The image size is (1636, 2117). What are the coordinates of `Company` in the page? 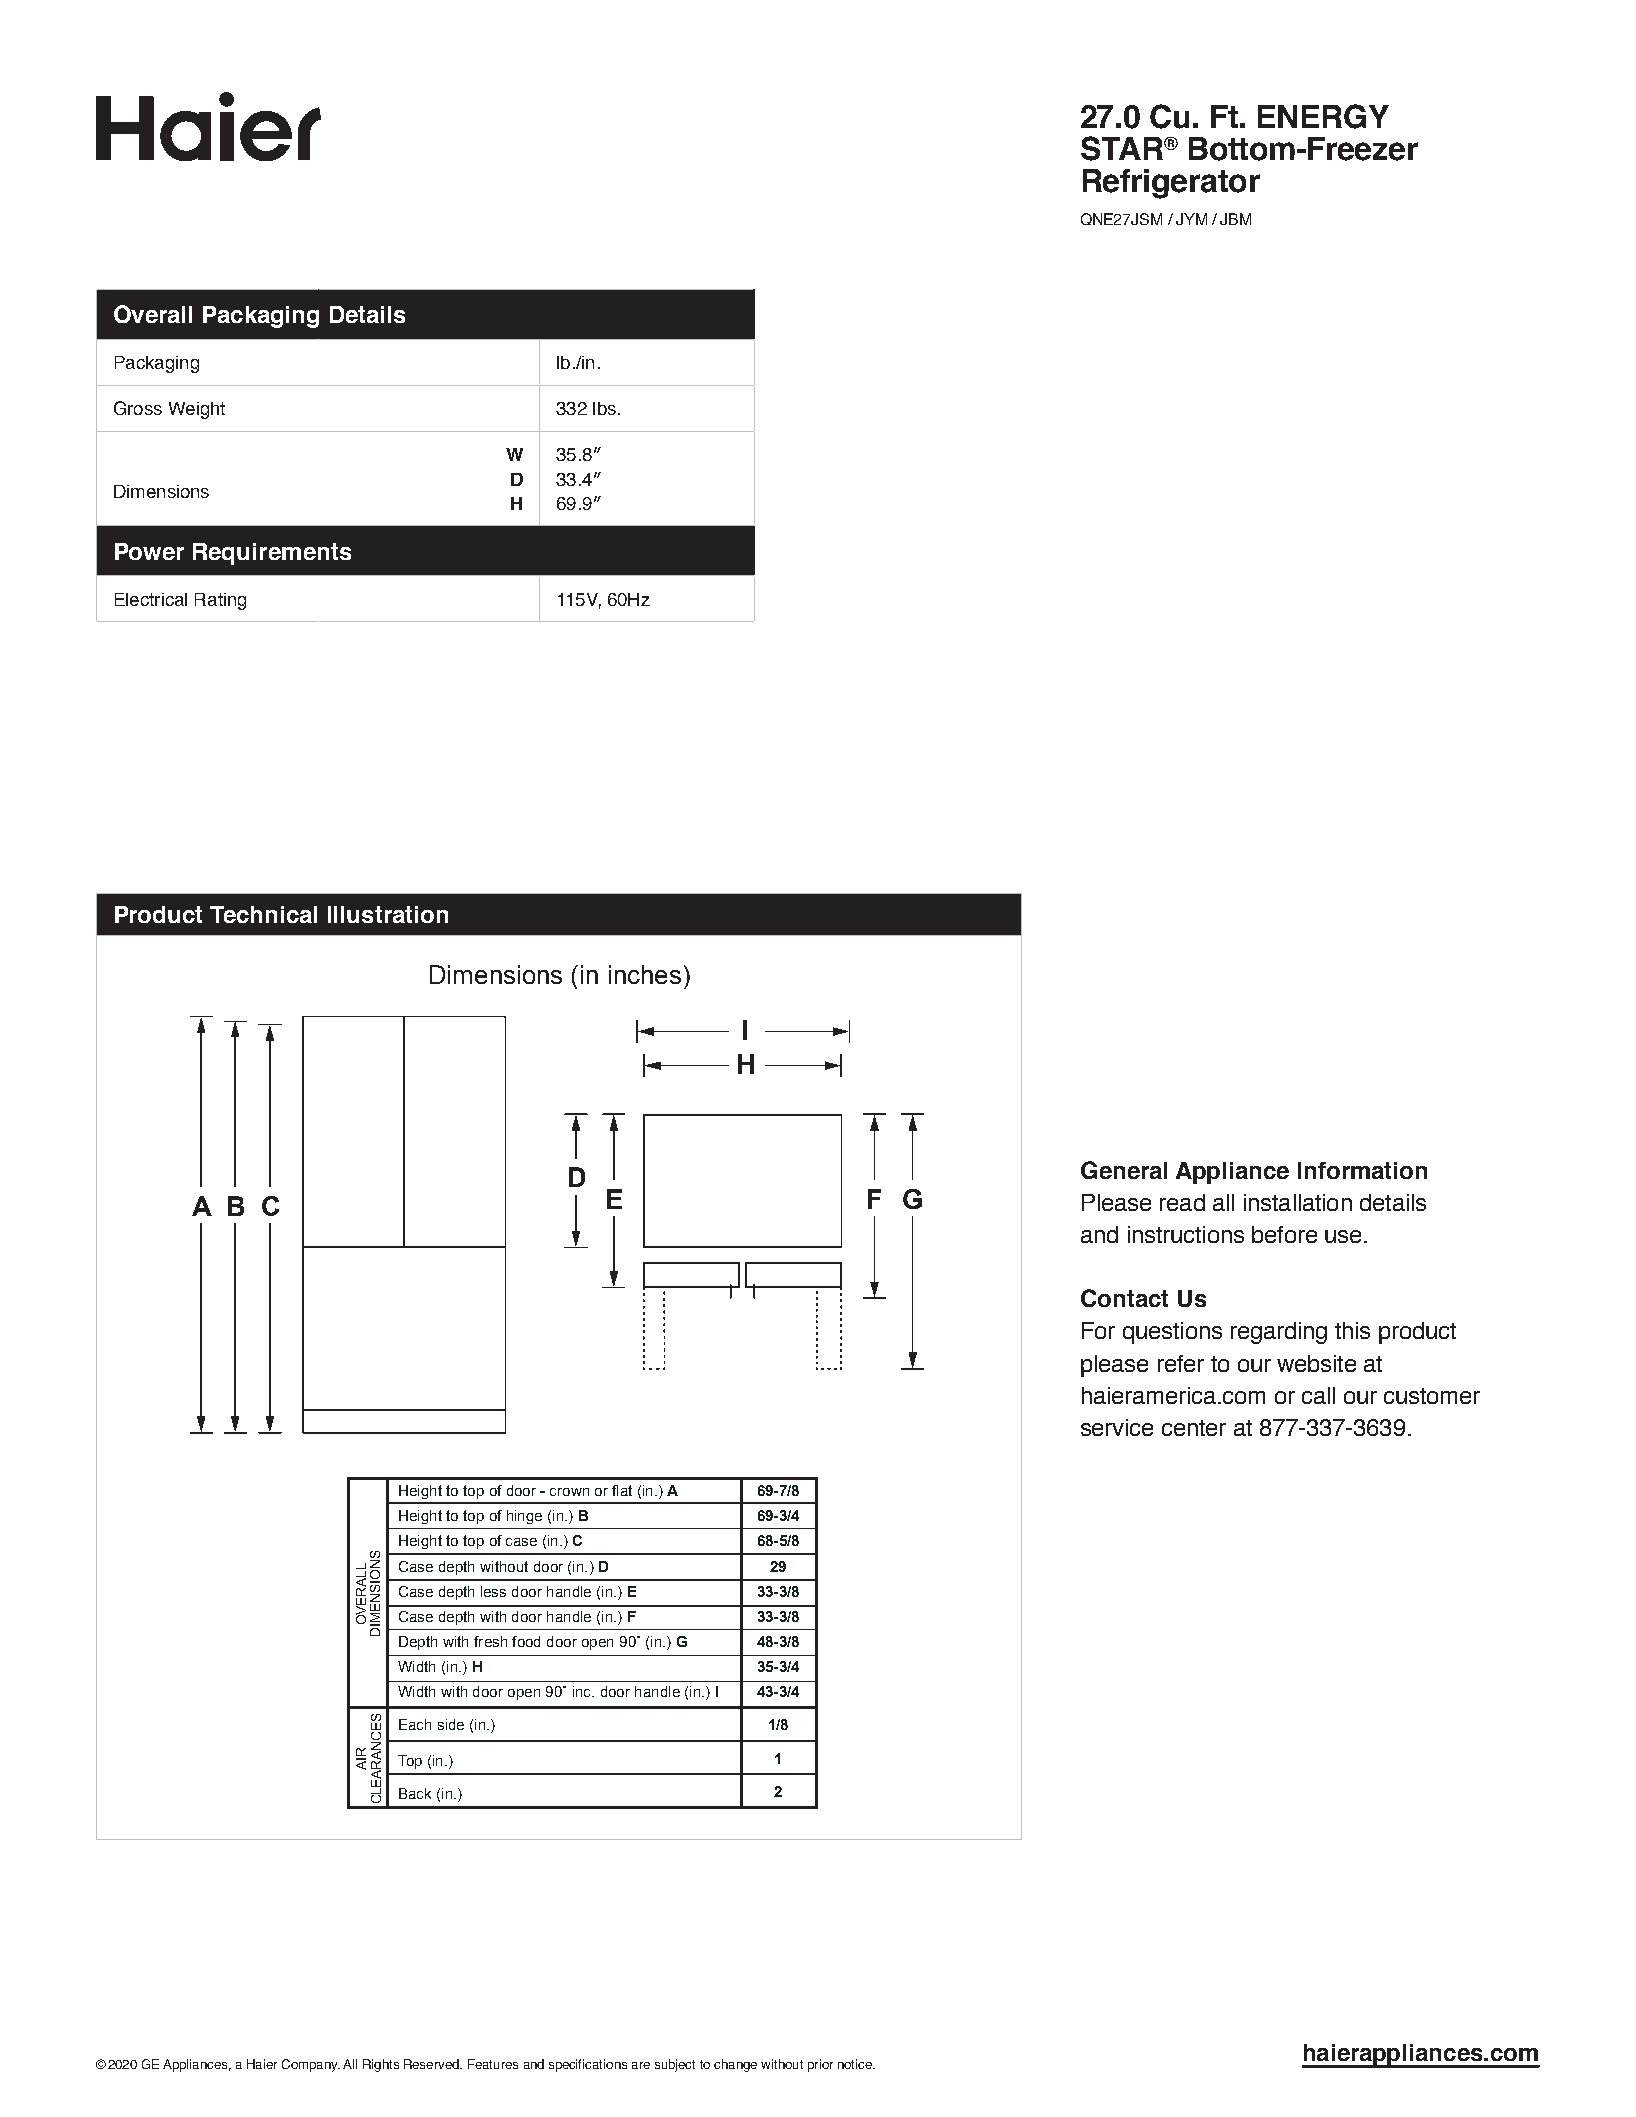 It's located at (311, 2065).
